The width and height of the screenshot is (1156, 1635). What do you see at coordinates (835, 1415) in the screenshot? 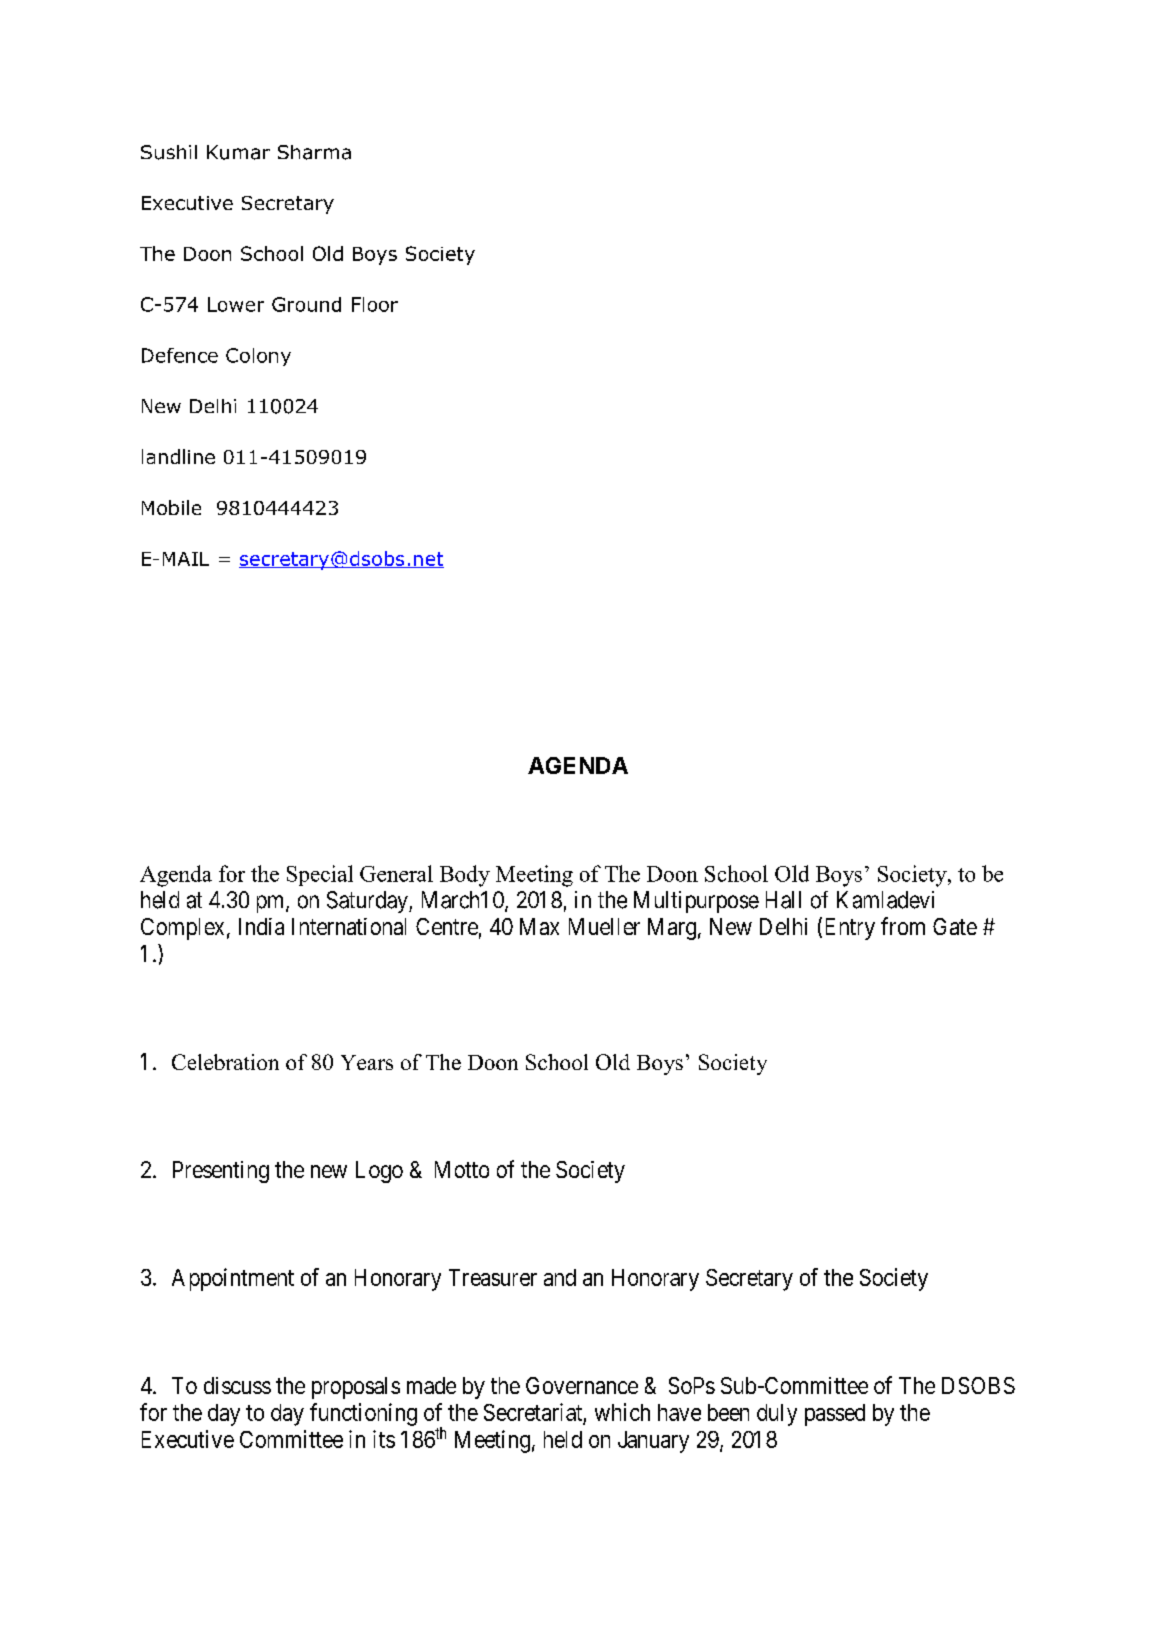
I see `passed` at bounding box center [835, 1415].
